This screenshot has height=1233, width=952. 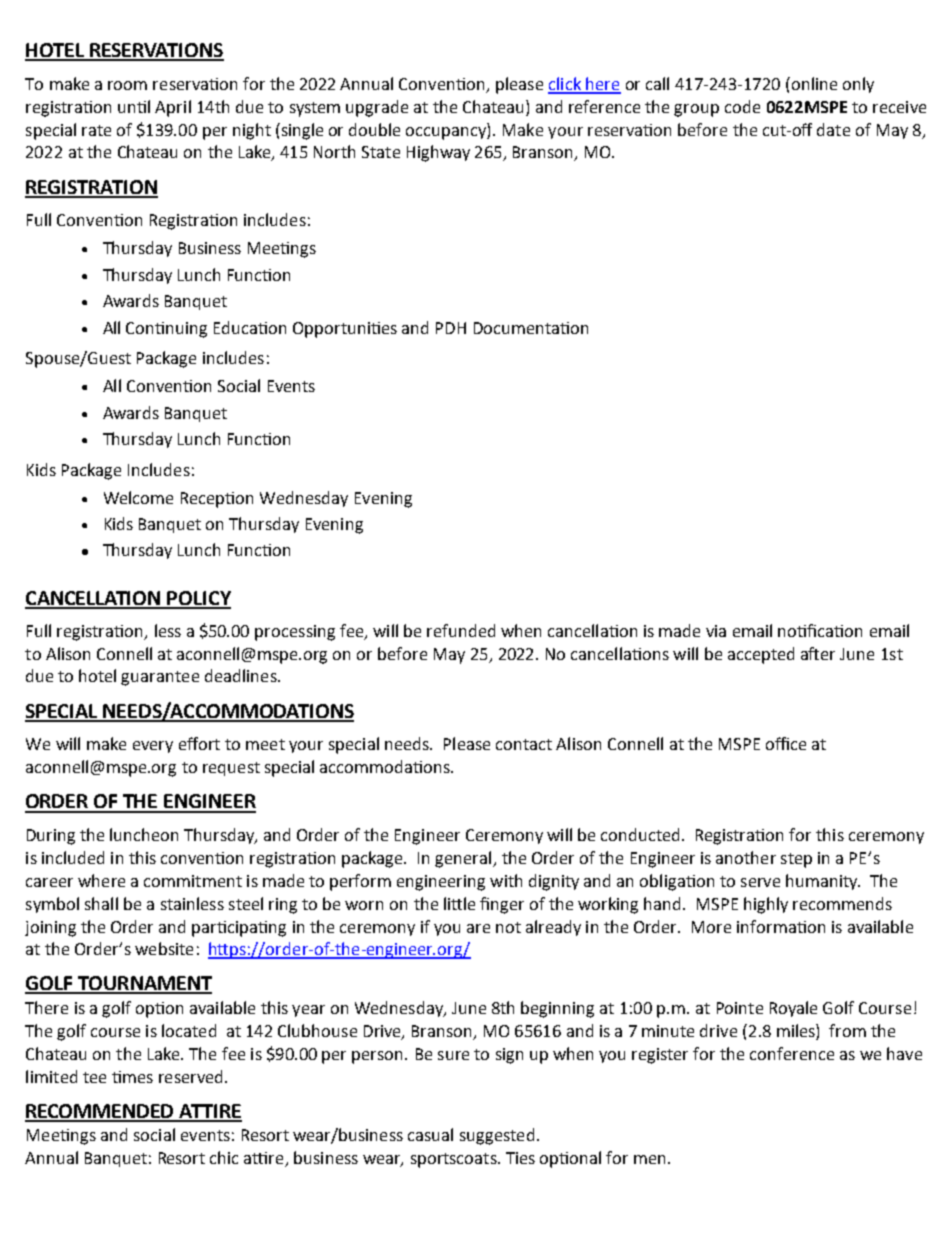 What do you see at coordinates (451, 328) in the screenshot?
I see `PDH` at bounding box center [451, 328].
